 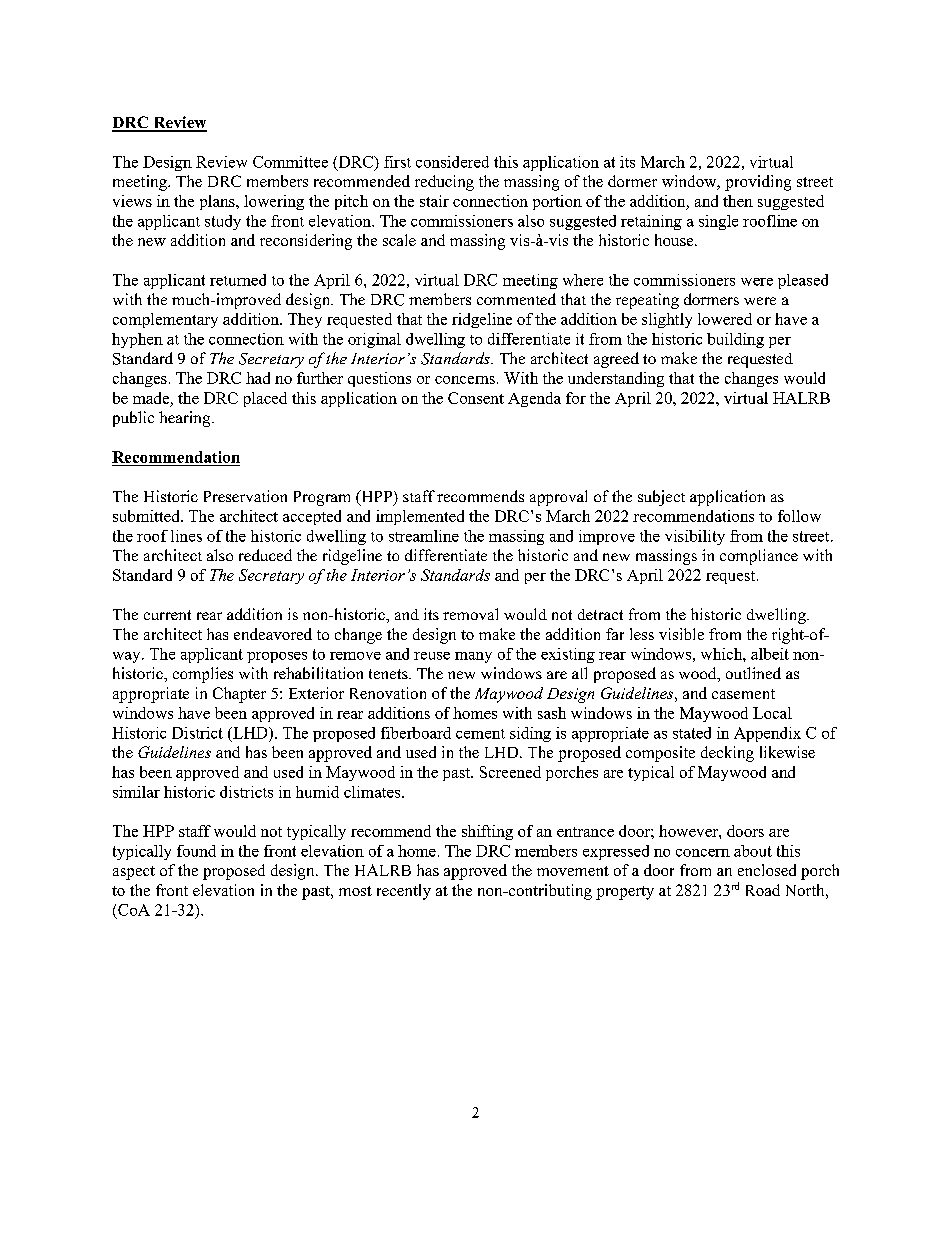 What do you see at coordinates (424, 536) in the image?
I see `streamline` at bounding box center [424, 536].
